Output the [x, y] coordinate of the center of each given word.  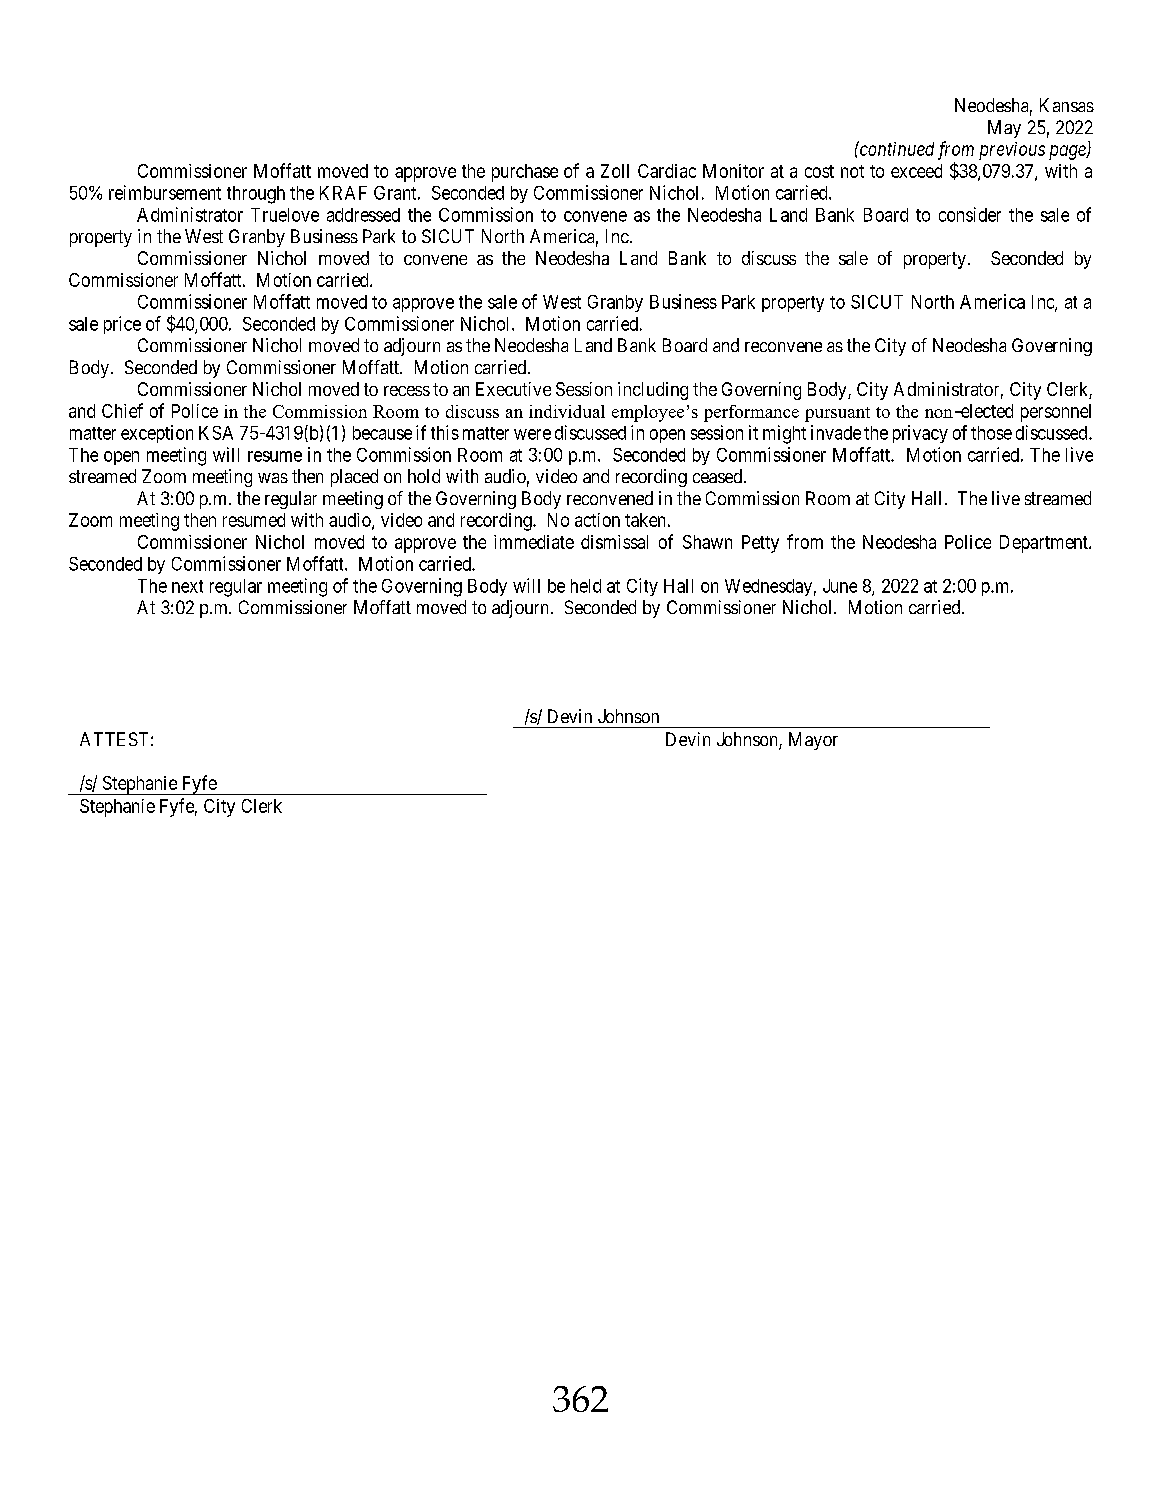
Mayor [813, 741]
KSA [216, 433]
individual [567, 411]
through [256, 195]
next [187, 586]
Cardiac [667, 171]
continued [896, 148]
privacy [920, 434]
